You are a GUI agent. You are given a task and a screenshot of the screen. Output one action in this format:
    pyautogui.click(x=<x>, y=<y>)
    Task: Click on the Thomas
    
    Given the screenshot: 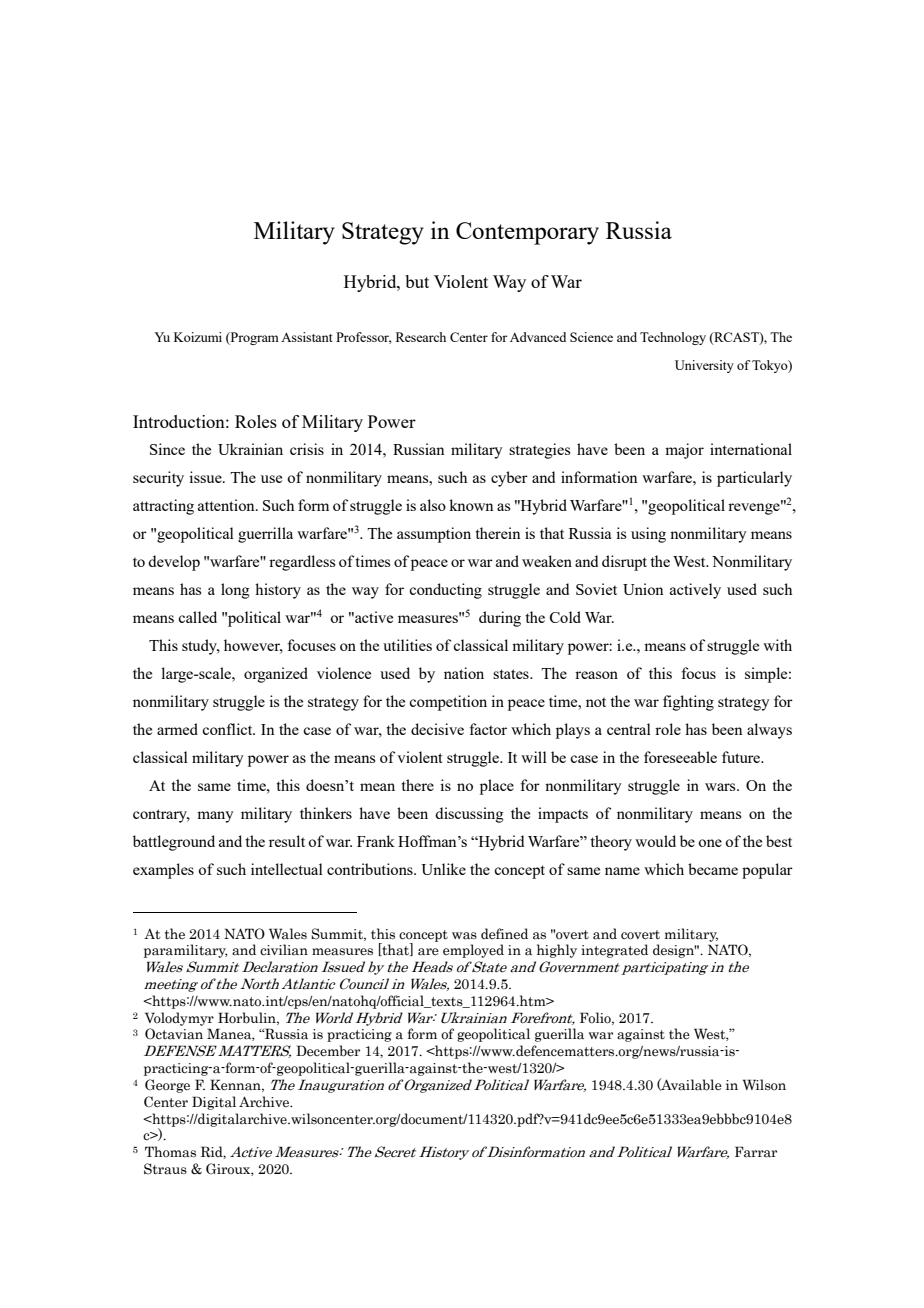 What is the action you would take?
    pyautogui.click(x=170, y=1152)
